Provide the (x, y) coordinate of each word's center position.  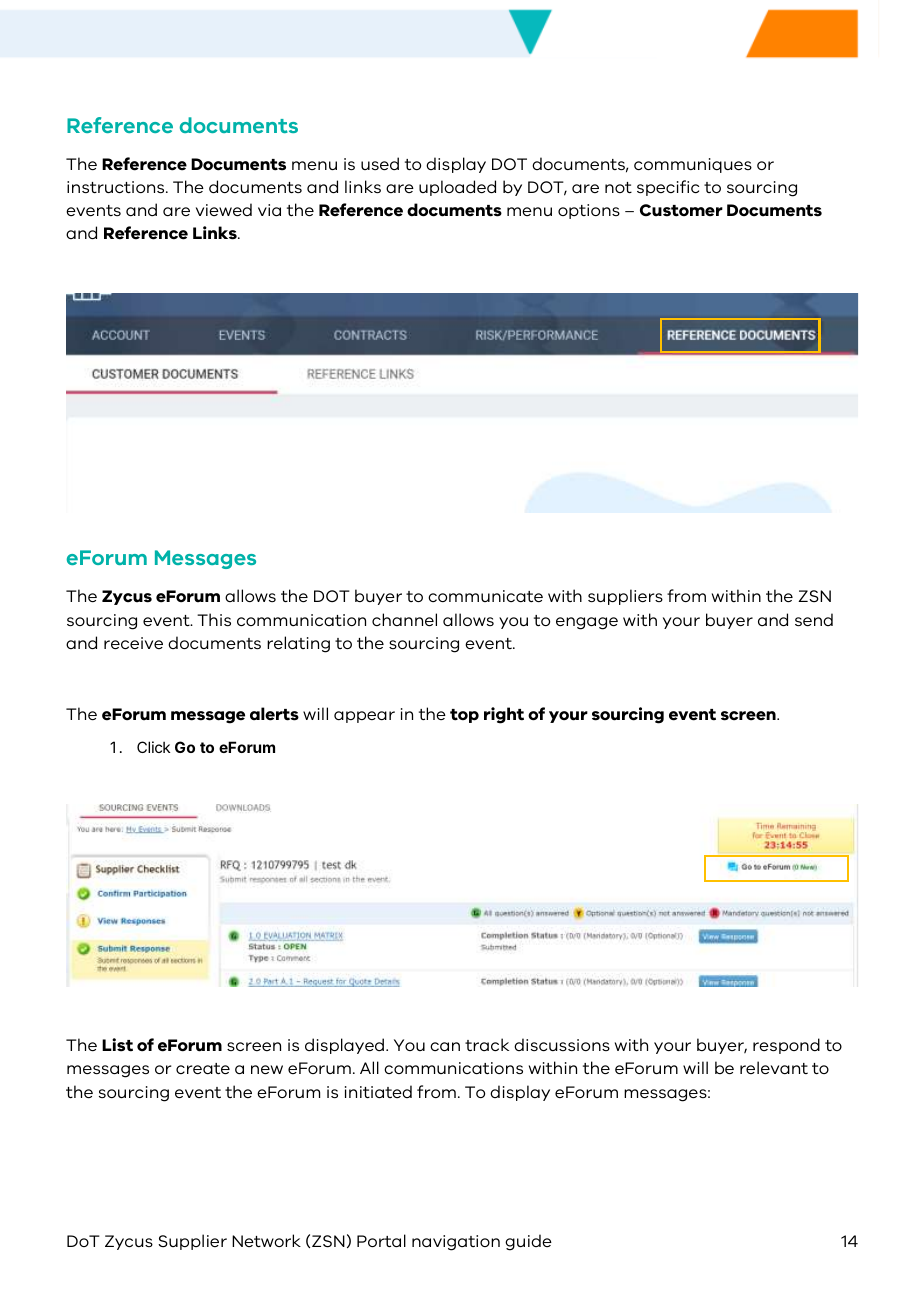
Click (153, 747)
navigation (456, 1243)
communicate (485, 596)
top (464, 716)
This (214, 619)
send (814, 619)
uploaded (457, 188)
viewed (224, 209)
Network (266, 1240)
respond (786, 1046)
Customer (681, 210)
